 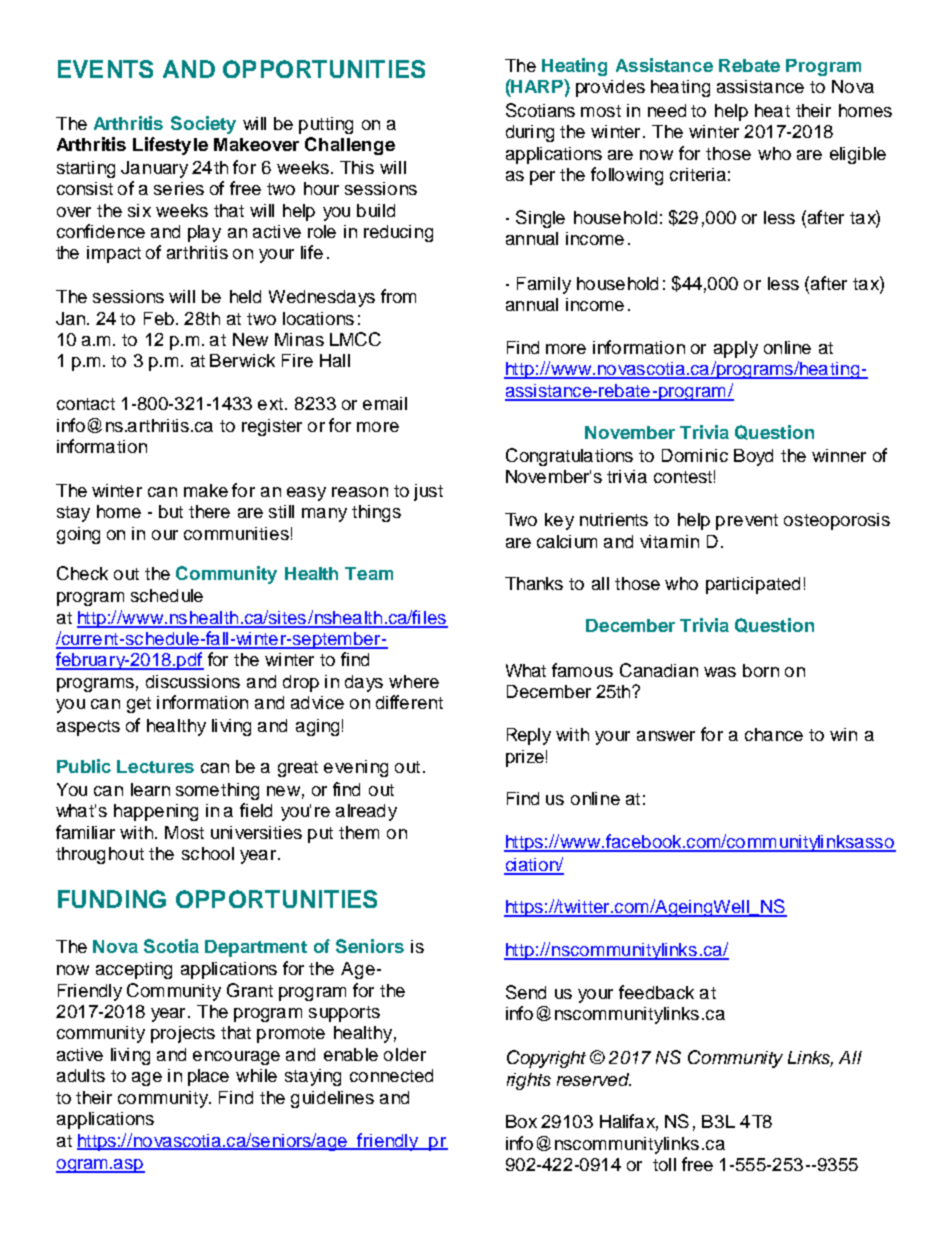 What do you see at coordinates (664, 1164) in the page?
I see `toll` at bounding box center [664, 1164].
